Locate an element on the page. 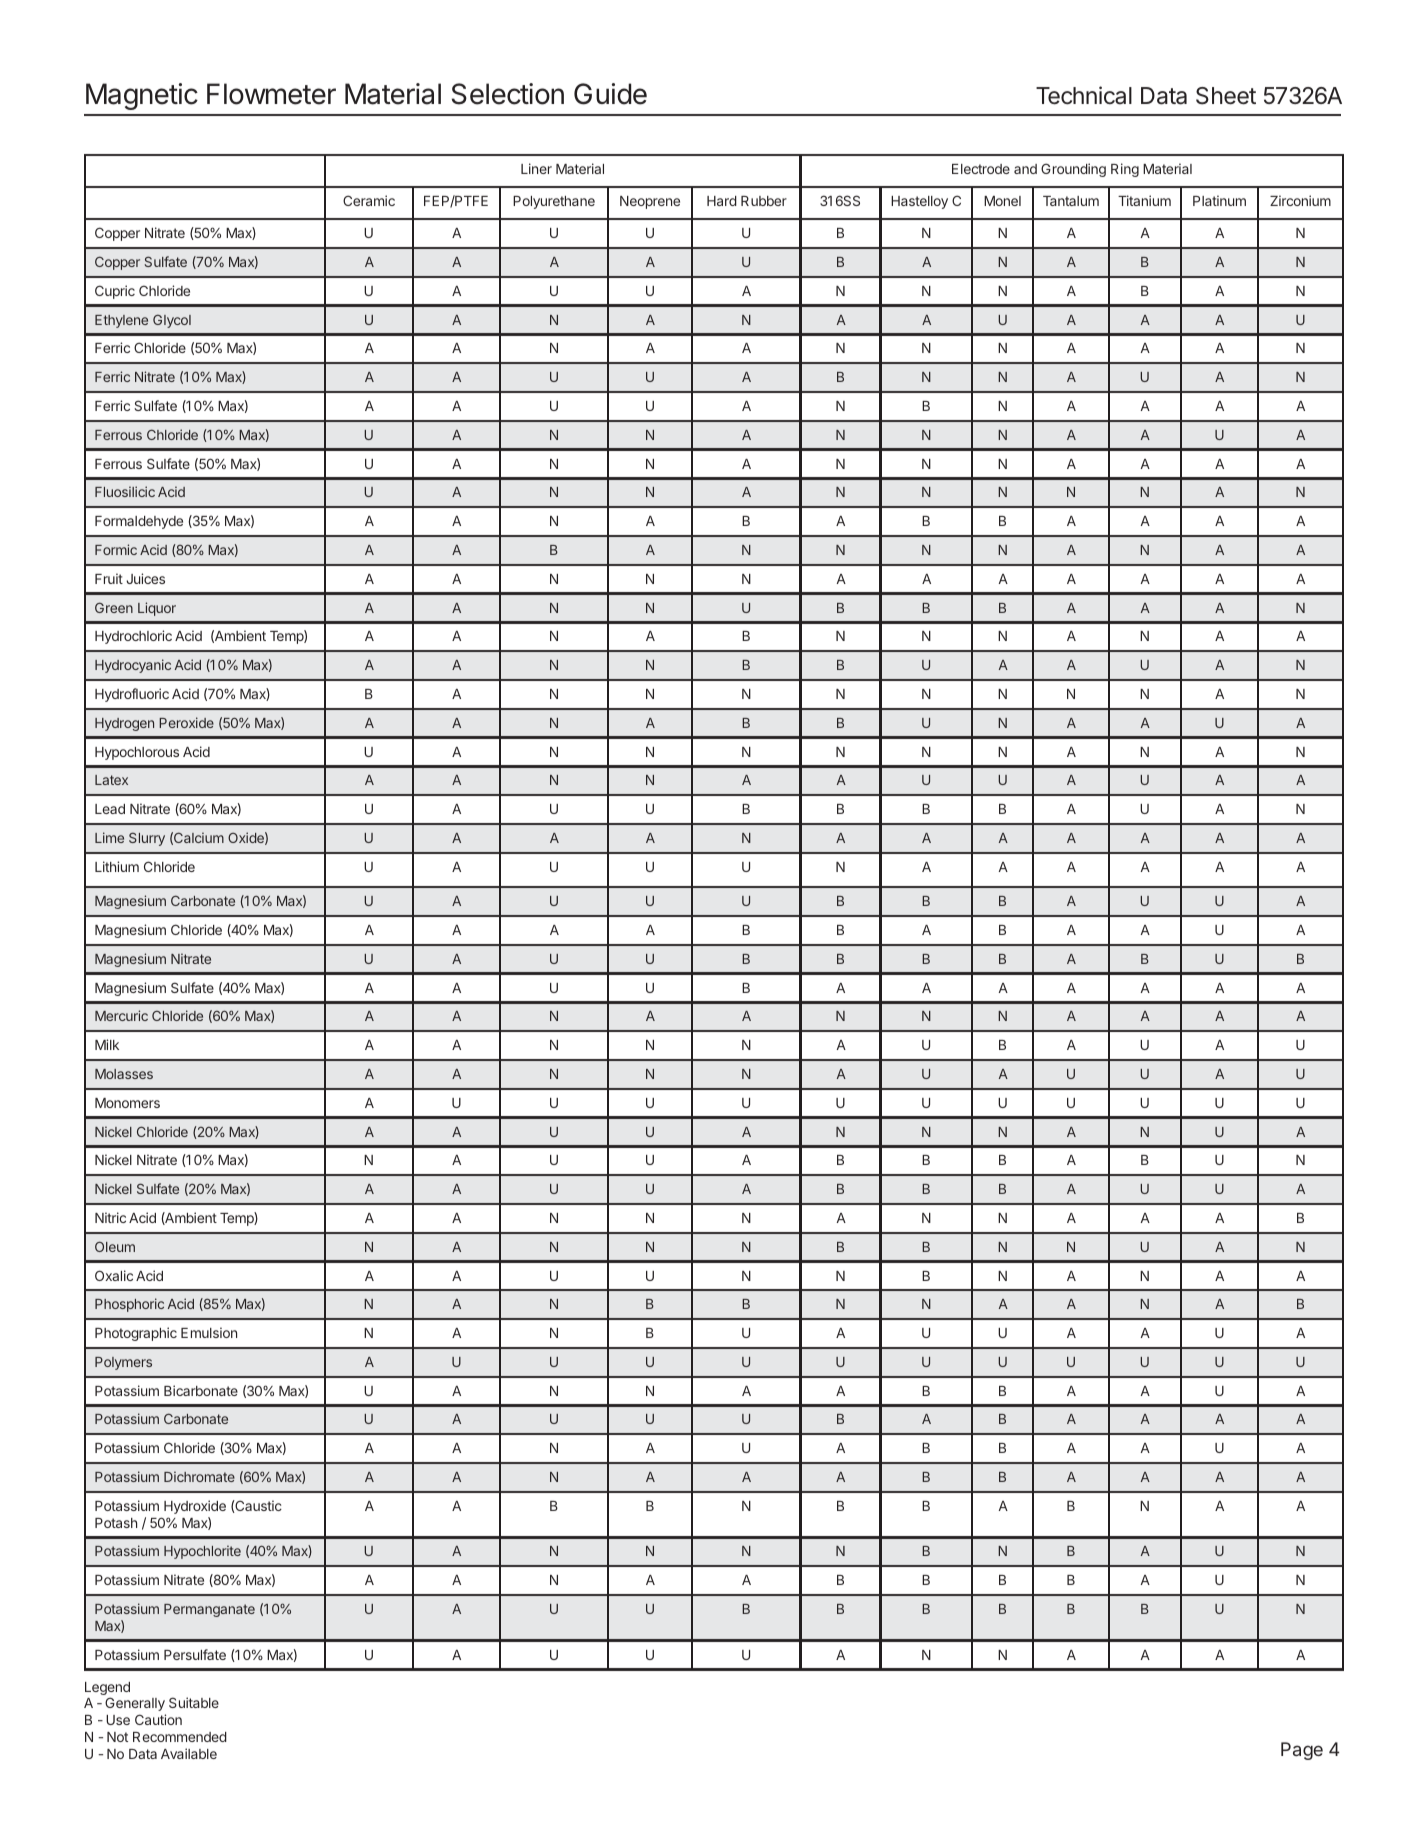 The height and width of the page is (1844, 1425). Permanganate is located at coordinates (209, 1610).
